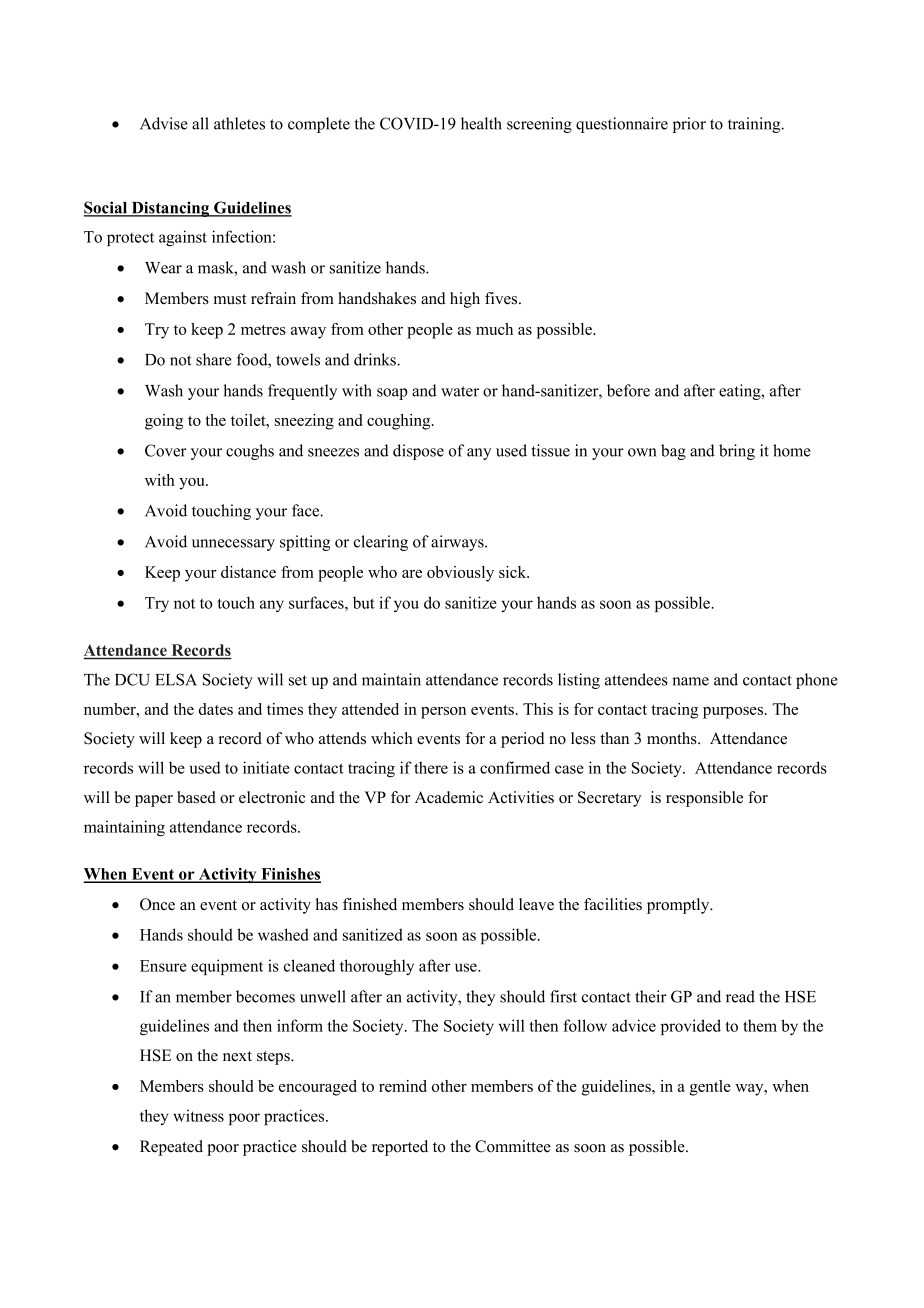 Image resolution: width=924 pixels, height=1308 pixels. I want to click on ELSA, so click(176, 679).
